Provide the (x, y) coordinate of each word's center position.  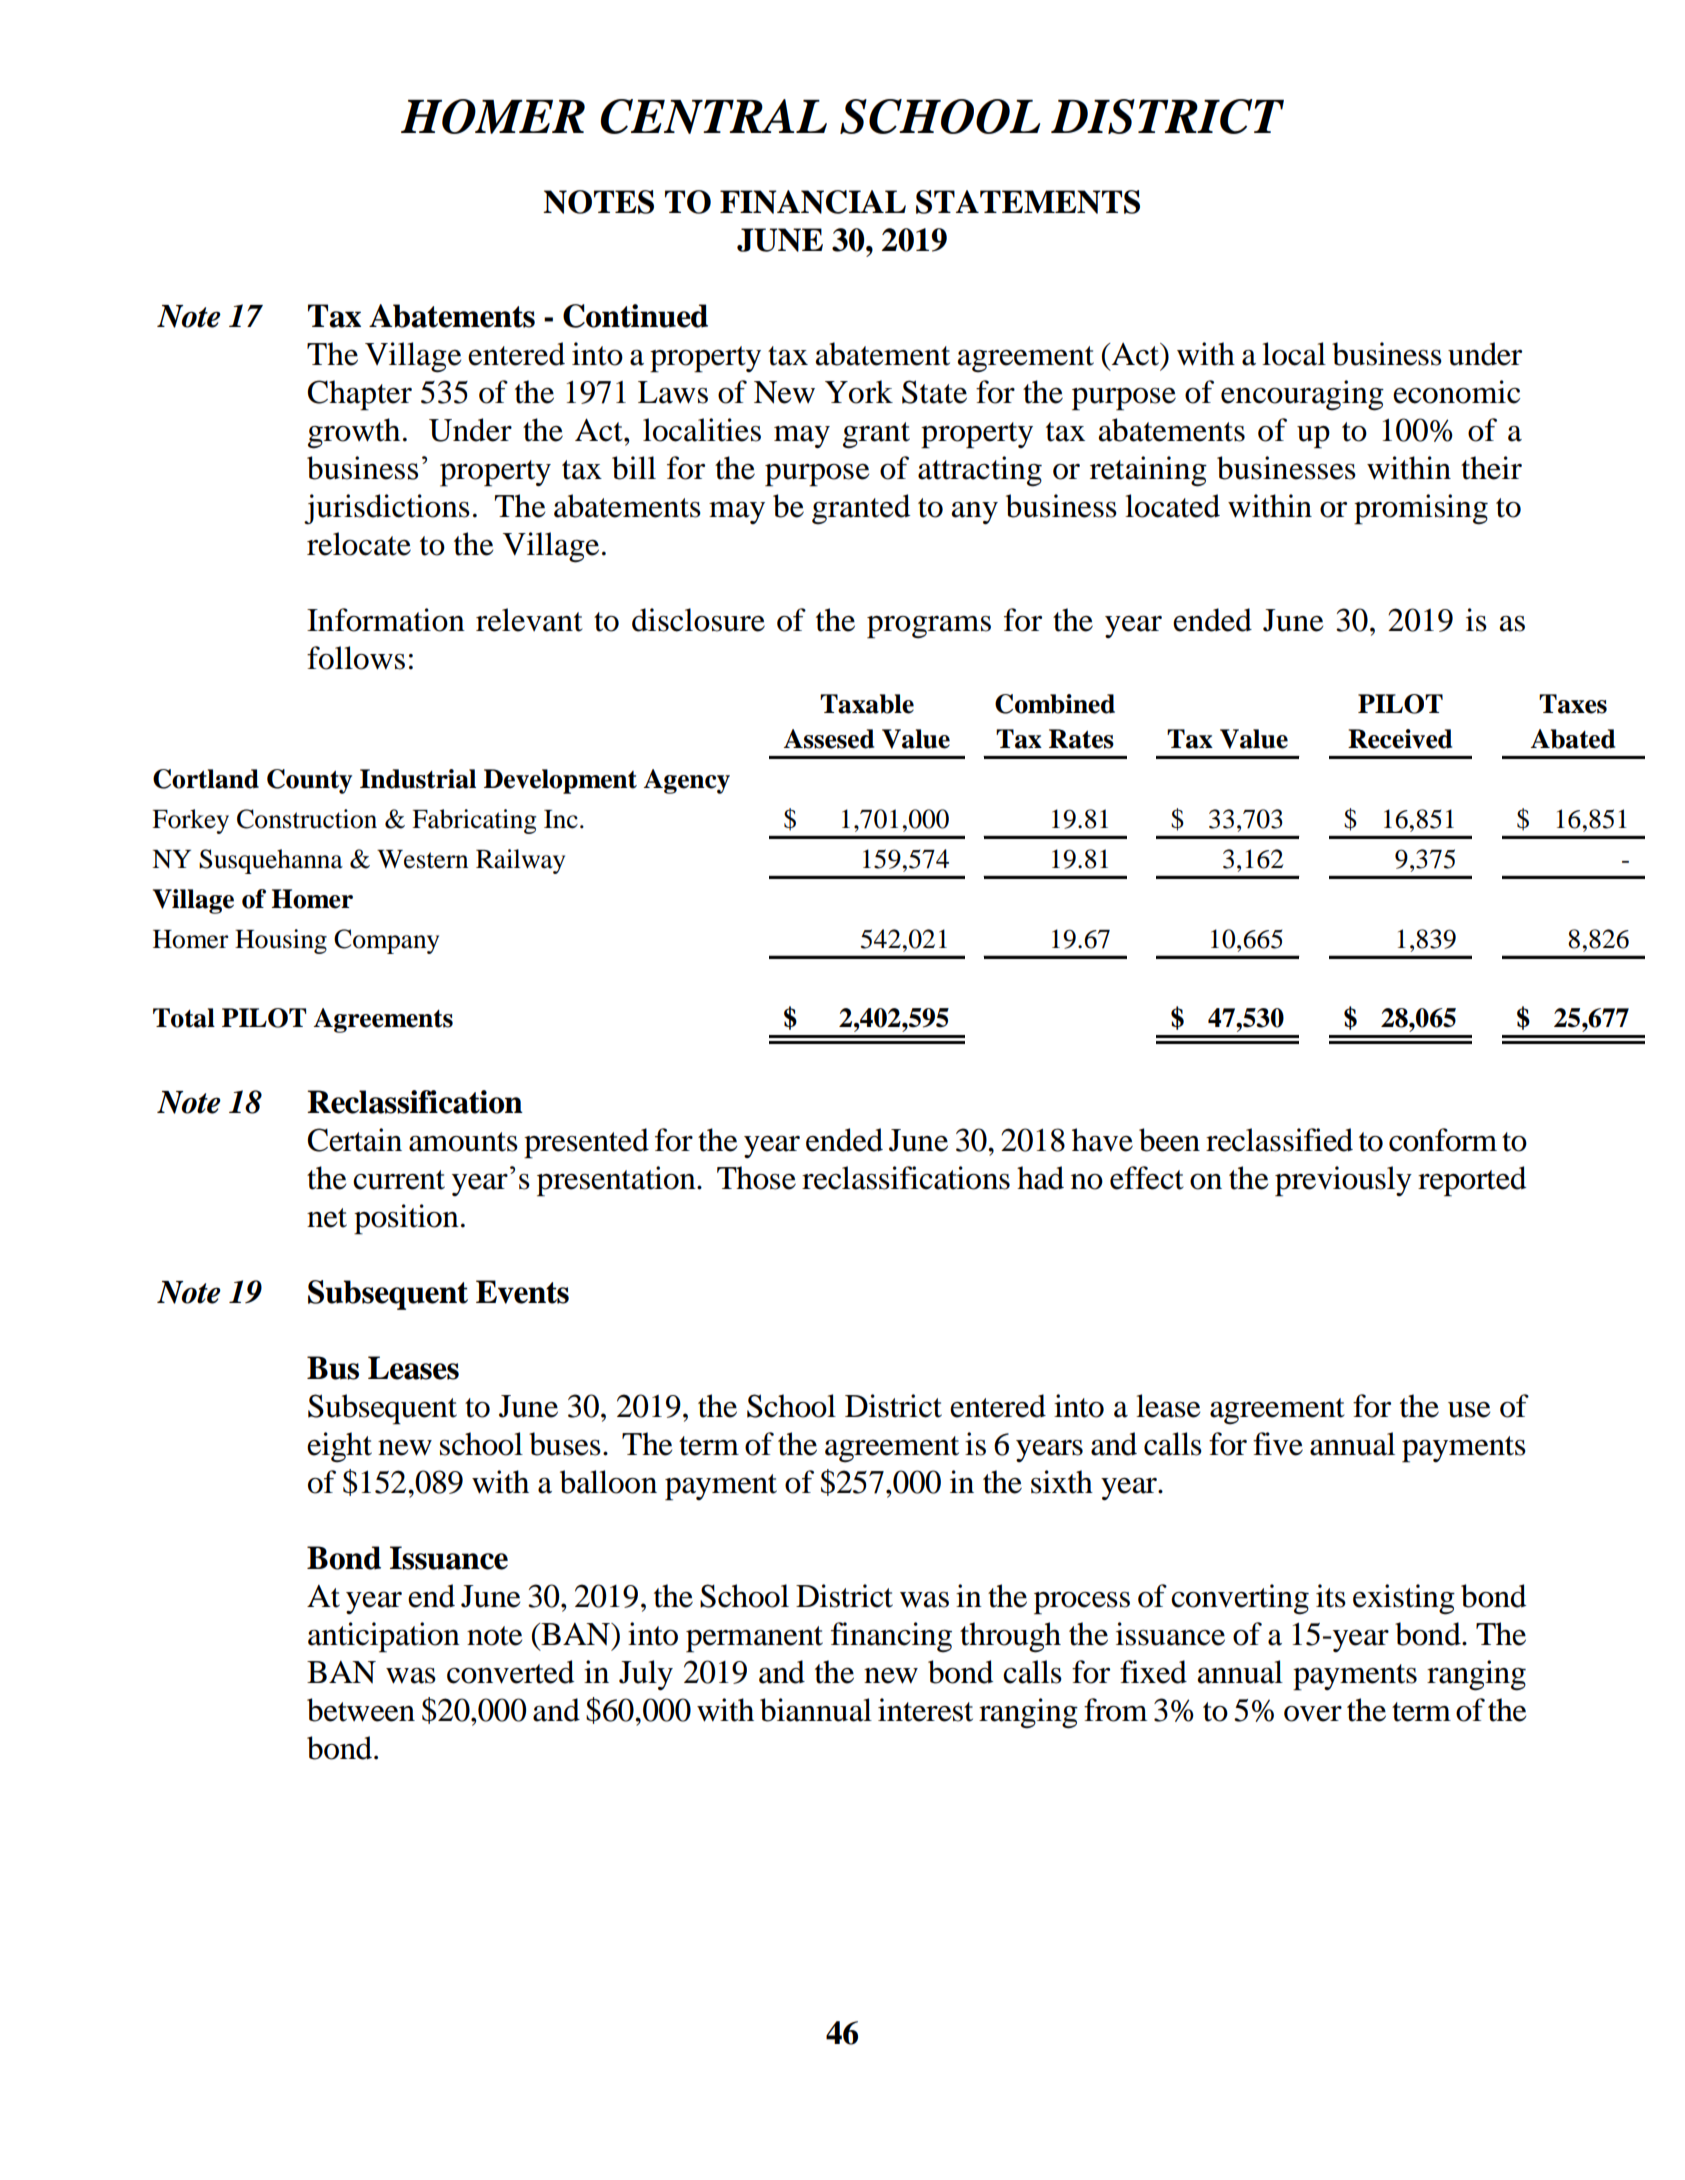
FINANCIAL (813, 202)
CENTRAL (713, 116)
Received (1400, 739)
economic (1456, 392)
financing (891, 1637)
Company (386, 941)
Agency (686, 781)
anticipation (384, 1637)
